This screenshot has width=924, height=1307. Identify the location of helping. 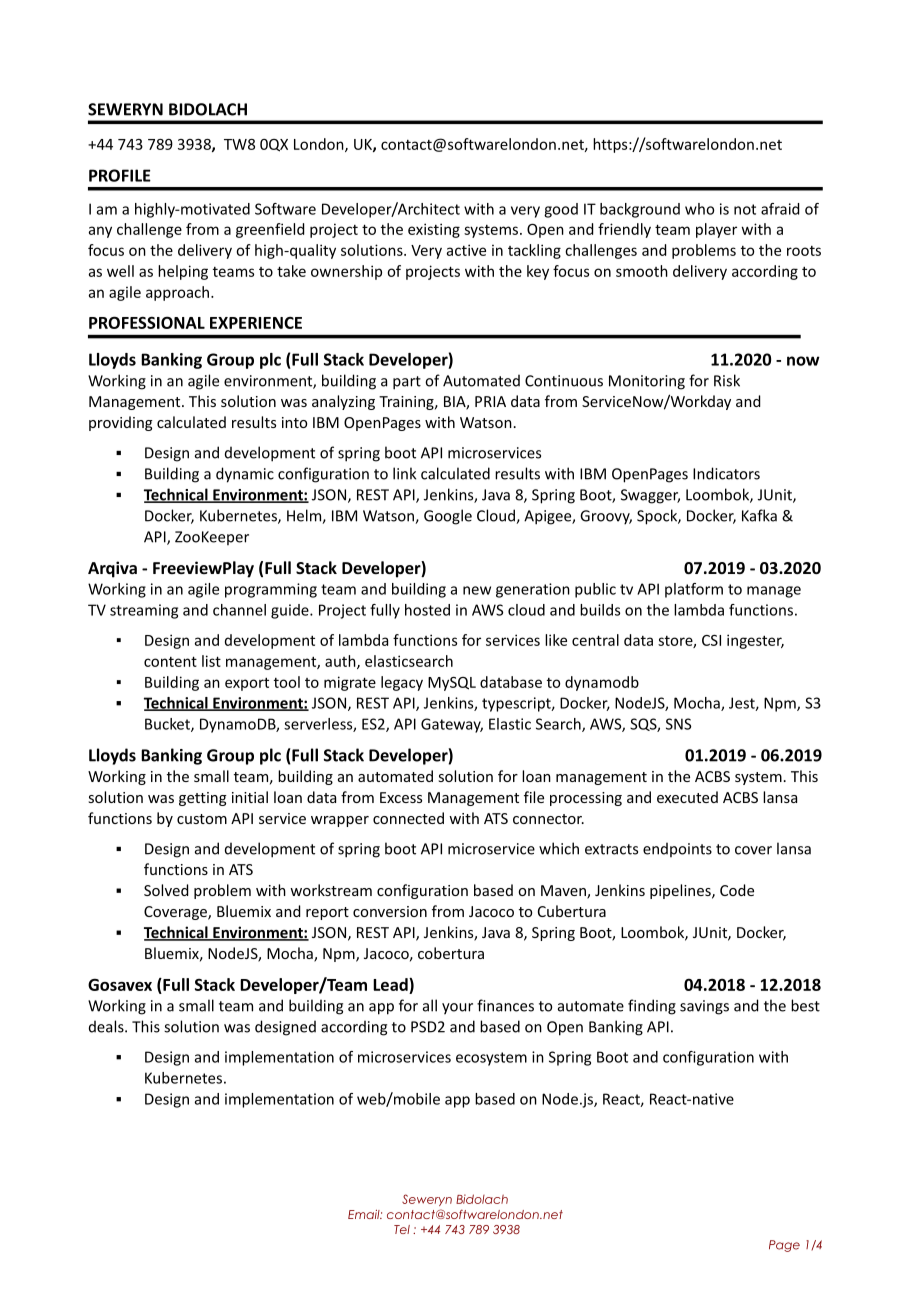
(183, 272).
